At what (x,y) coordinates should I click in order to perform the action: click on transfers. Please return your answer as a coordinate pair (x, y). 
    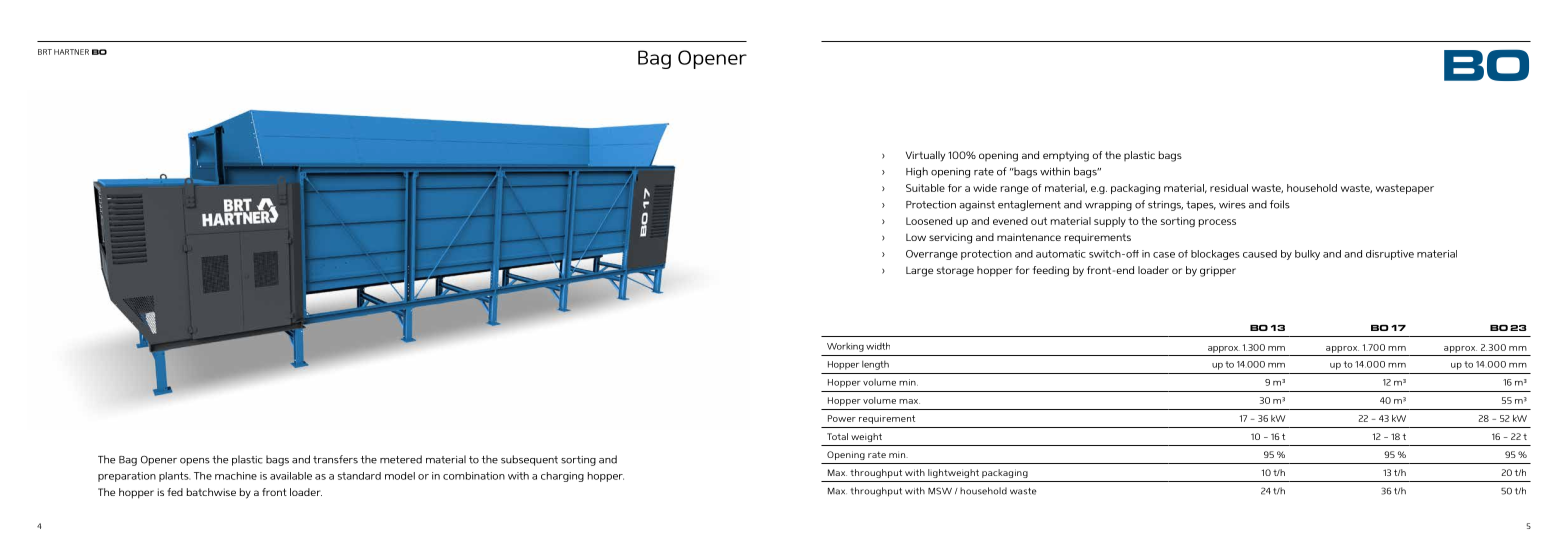
    Looking at the image, I should click on (335, 459).
